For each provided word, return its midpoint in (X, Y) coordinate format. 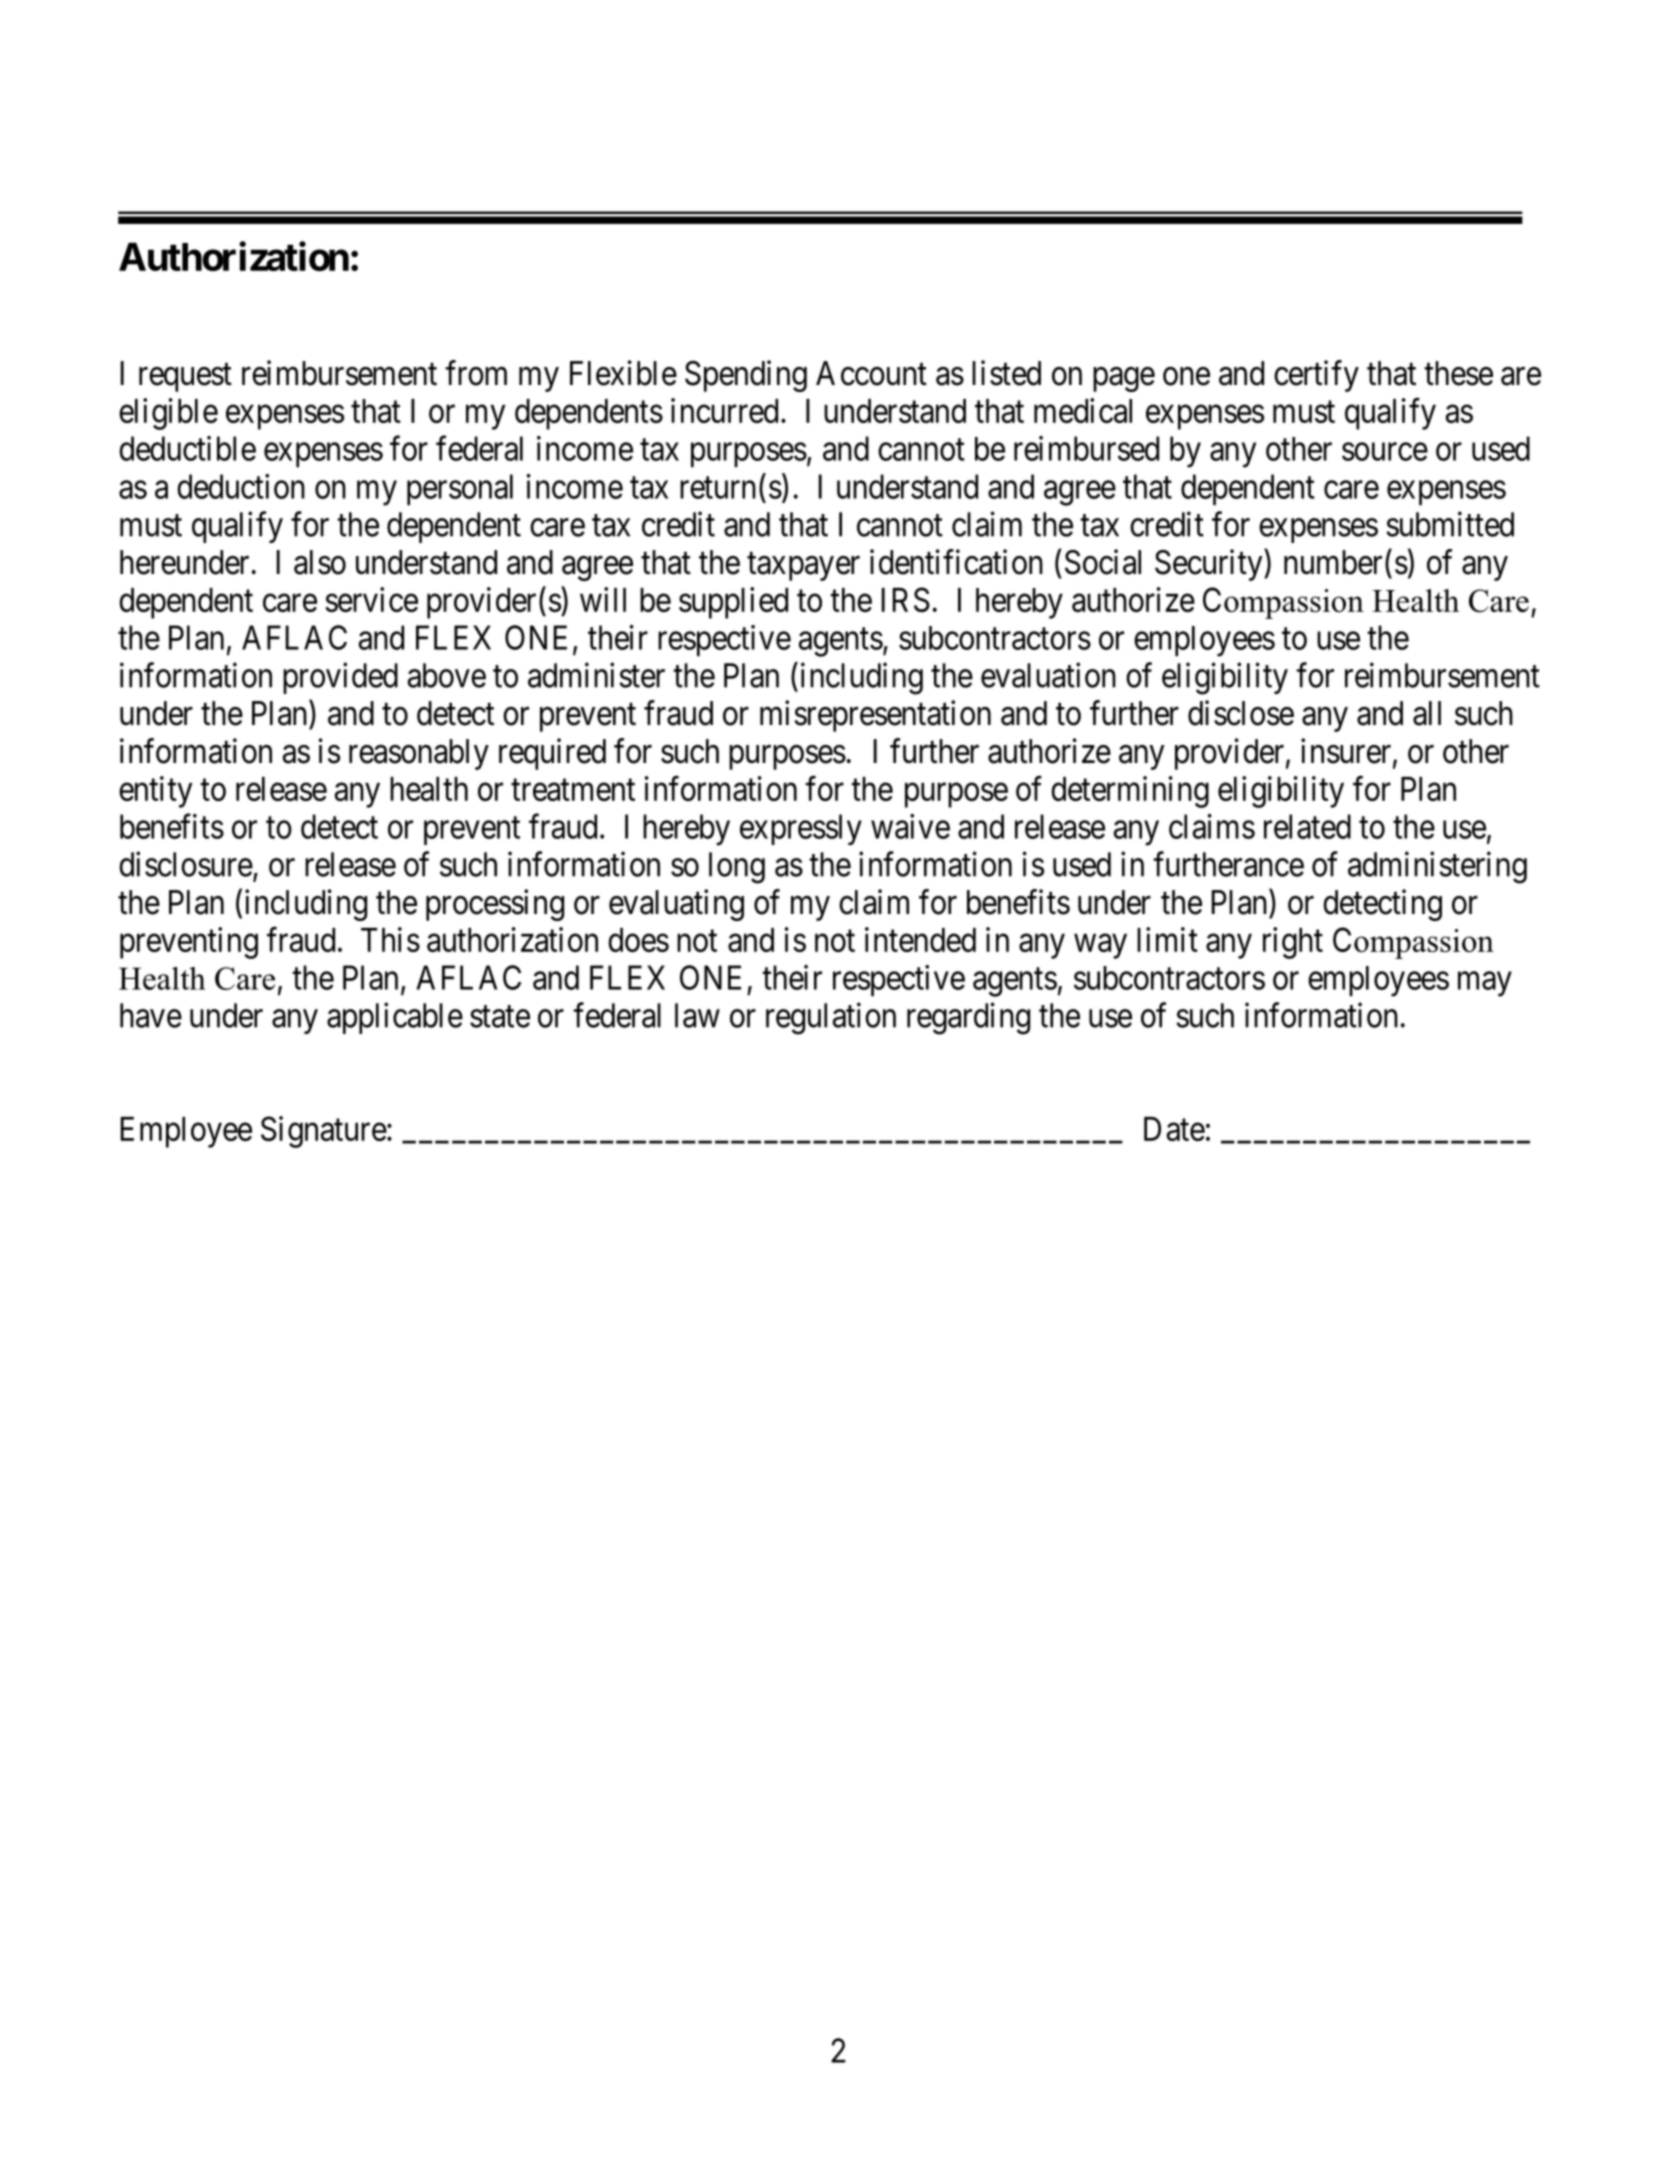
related (1307, 826)
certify (1316, 376)
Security (1210, 565)
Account (871, 373)
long (737, 868)
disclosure (186, 864)
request (185, 378)
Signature (324, 1132)
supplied (733, 603)
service (371, 599)
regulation (831, 1018)
